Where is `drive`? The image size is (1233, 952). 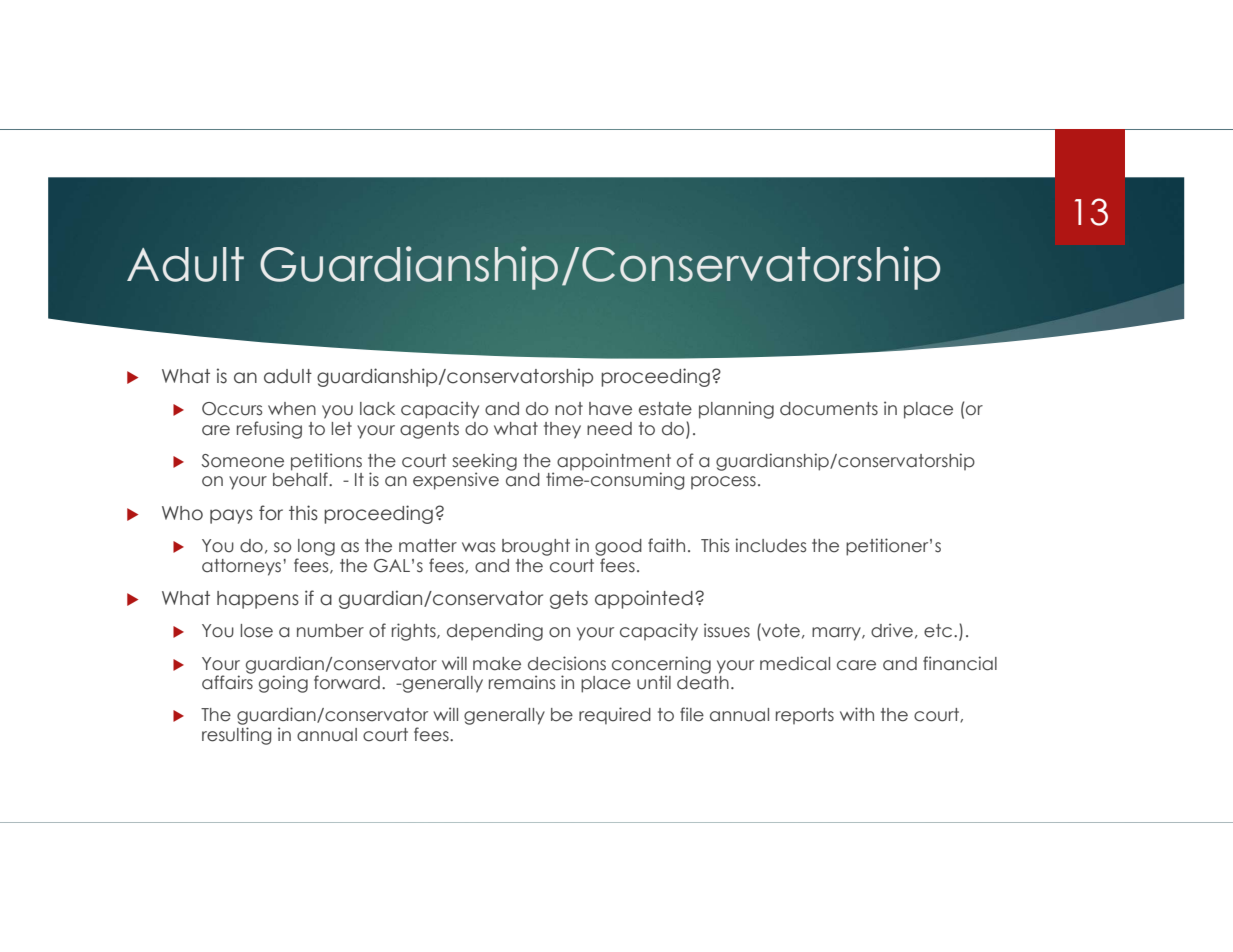
drive is located at coordinates (892, 630).
